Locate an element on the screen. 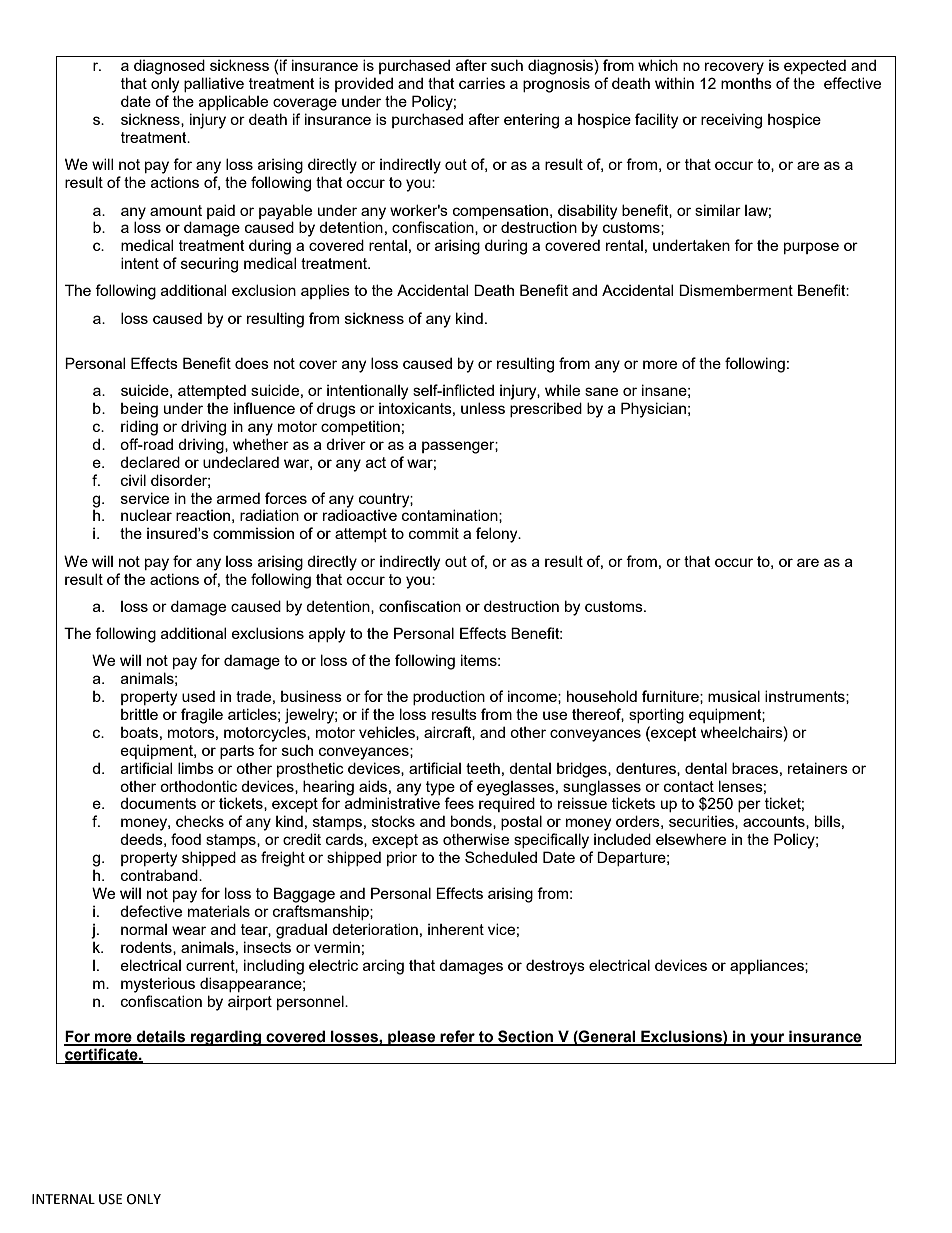 This screenshot has height=1233, width=952. refer is located at coordinates (458, 1037).
